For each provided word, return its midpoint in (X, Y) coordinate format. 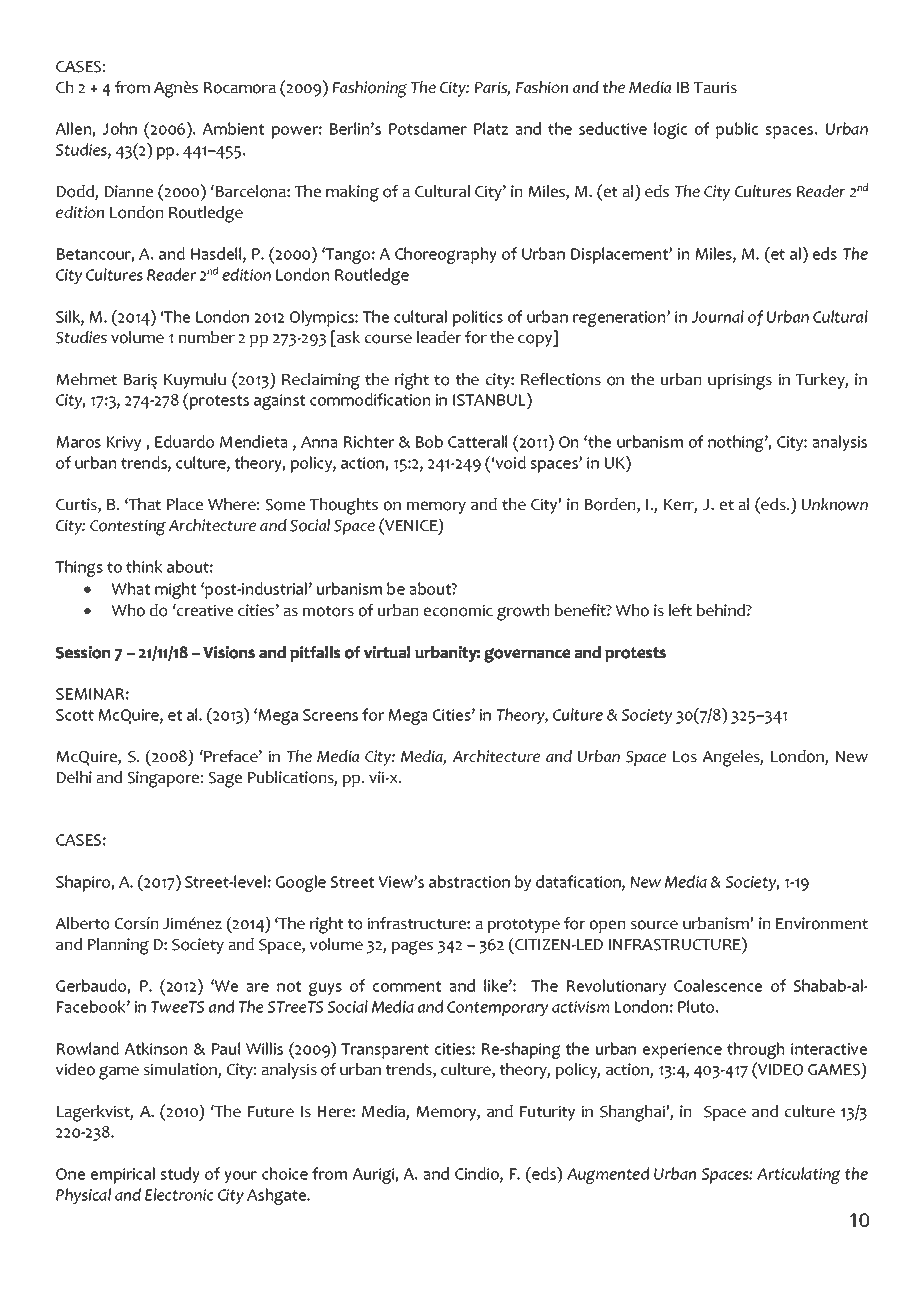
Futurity (547, 1113)
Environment (822, 923)
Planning (118, 946)
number (207, 337)
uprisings (740, 381)
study (180, 1175)
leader (439, 337)
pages (412, 948)
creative (204, 610)
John (119, 128)
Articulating (799, 1175)
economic (458, 610)
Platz (491, 128)
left (680, 610)
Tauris (715, 87)
